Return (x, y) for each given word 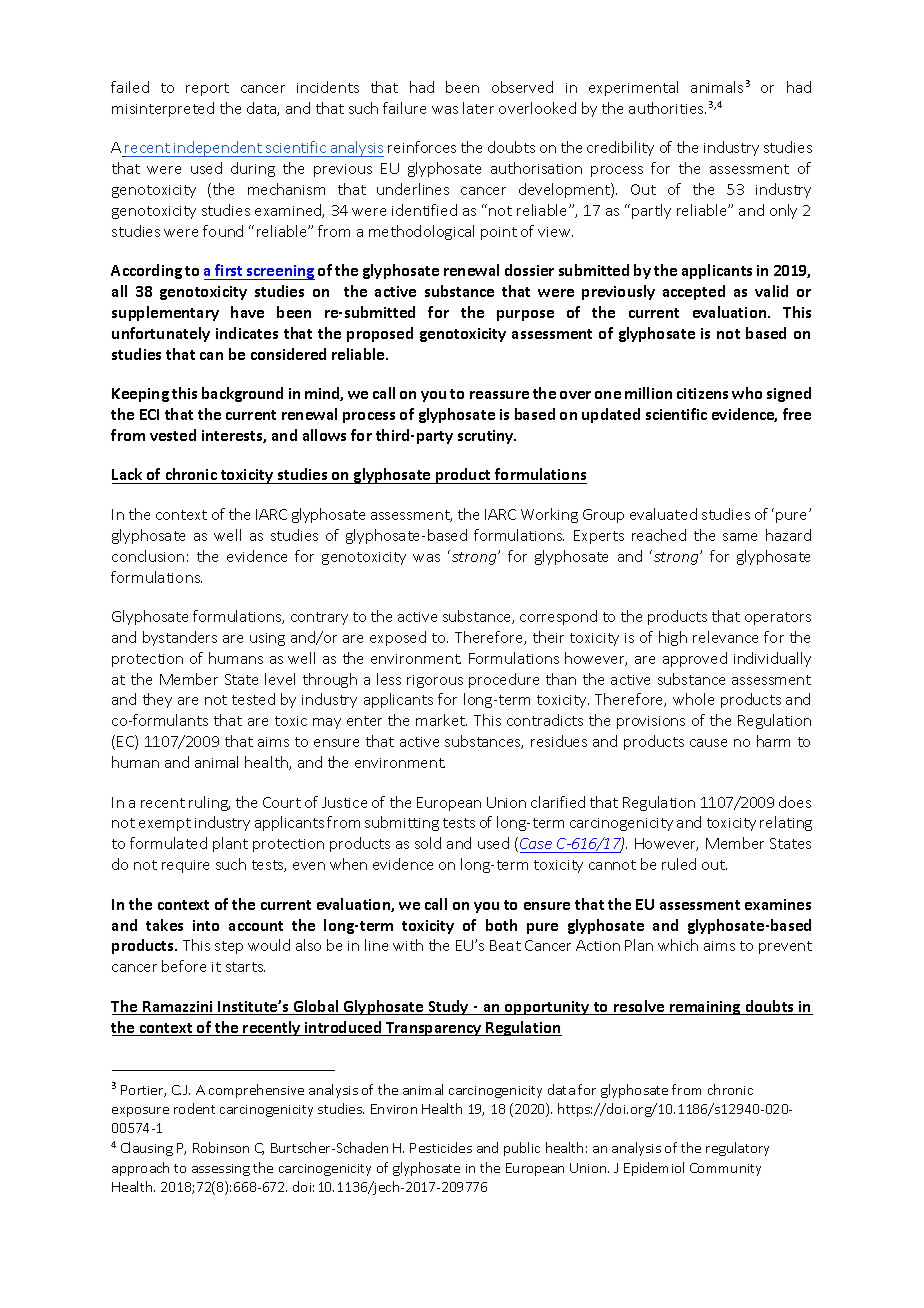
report (207, 89)
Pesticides (441, 1147)
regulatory (737, 1149)
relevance (725, 637)
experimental (633, 88)
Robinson (221, 1147)
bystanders (180, 638)
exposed (398, 638)
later (478, 108)
